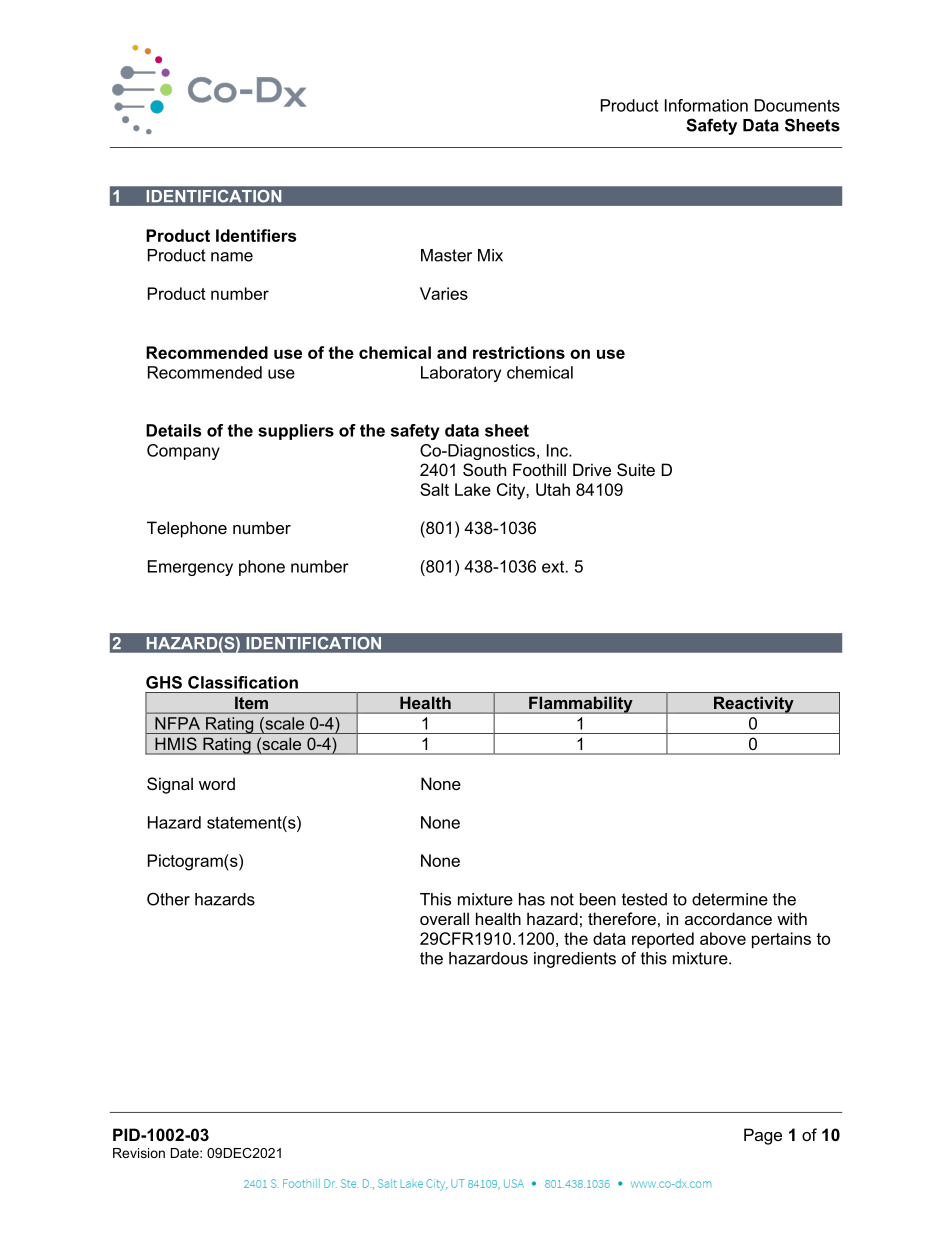  What do you see at coordinates (753, 705) in the document?
I see `Reactivity` at bounding box center [753, 705].
